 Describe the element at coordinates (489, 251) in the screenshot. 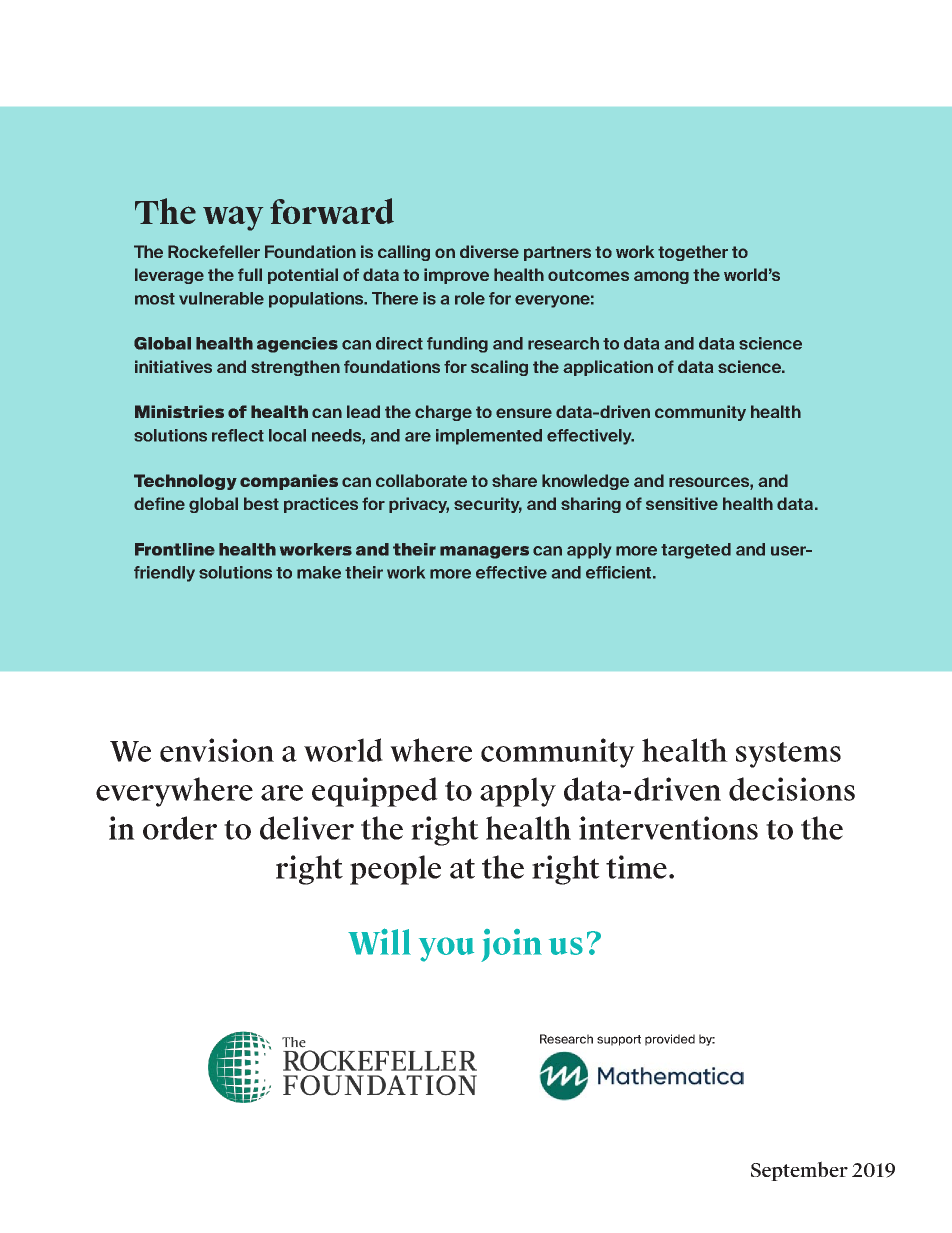

I see `diverse` at that location.
